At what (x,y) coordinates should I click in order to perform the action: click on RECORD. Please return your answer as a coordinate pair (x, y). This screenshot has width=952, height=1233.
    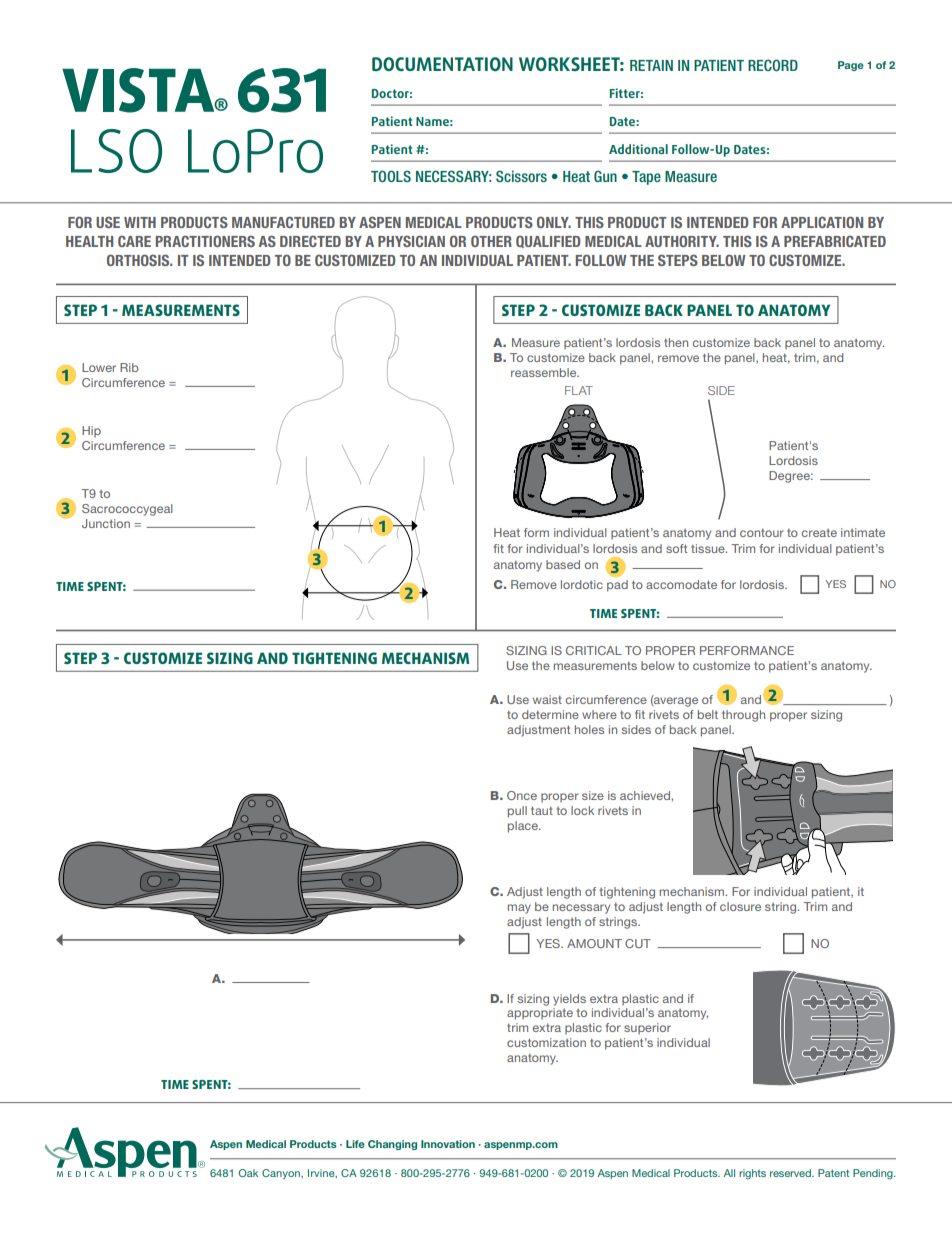
    Looking at the image, I should click on (773, 65).
